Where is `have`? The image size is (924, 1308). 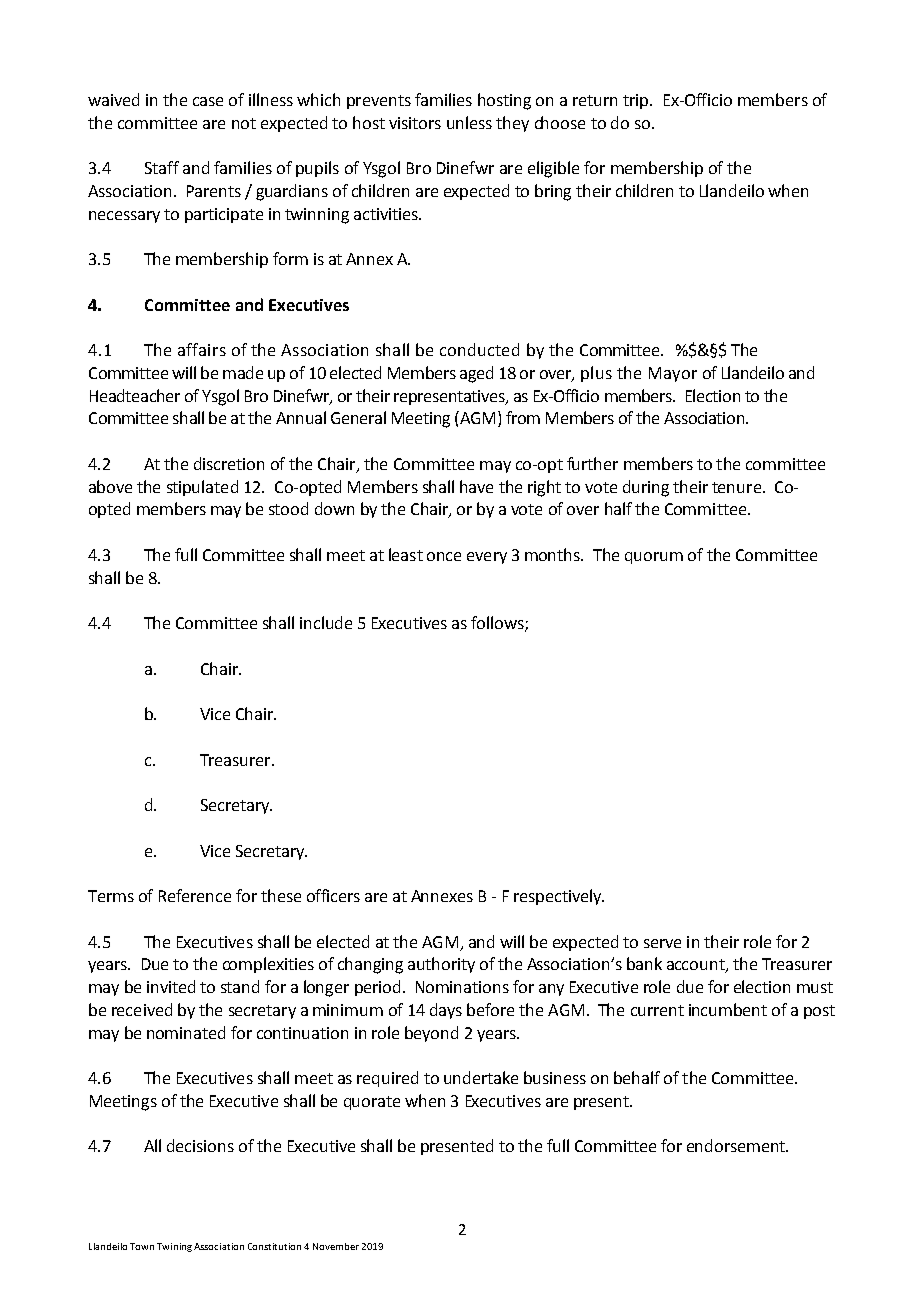
have is located at coordinates (476, 486).
